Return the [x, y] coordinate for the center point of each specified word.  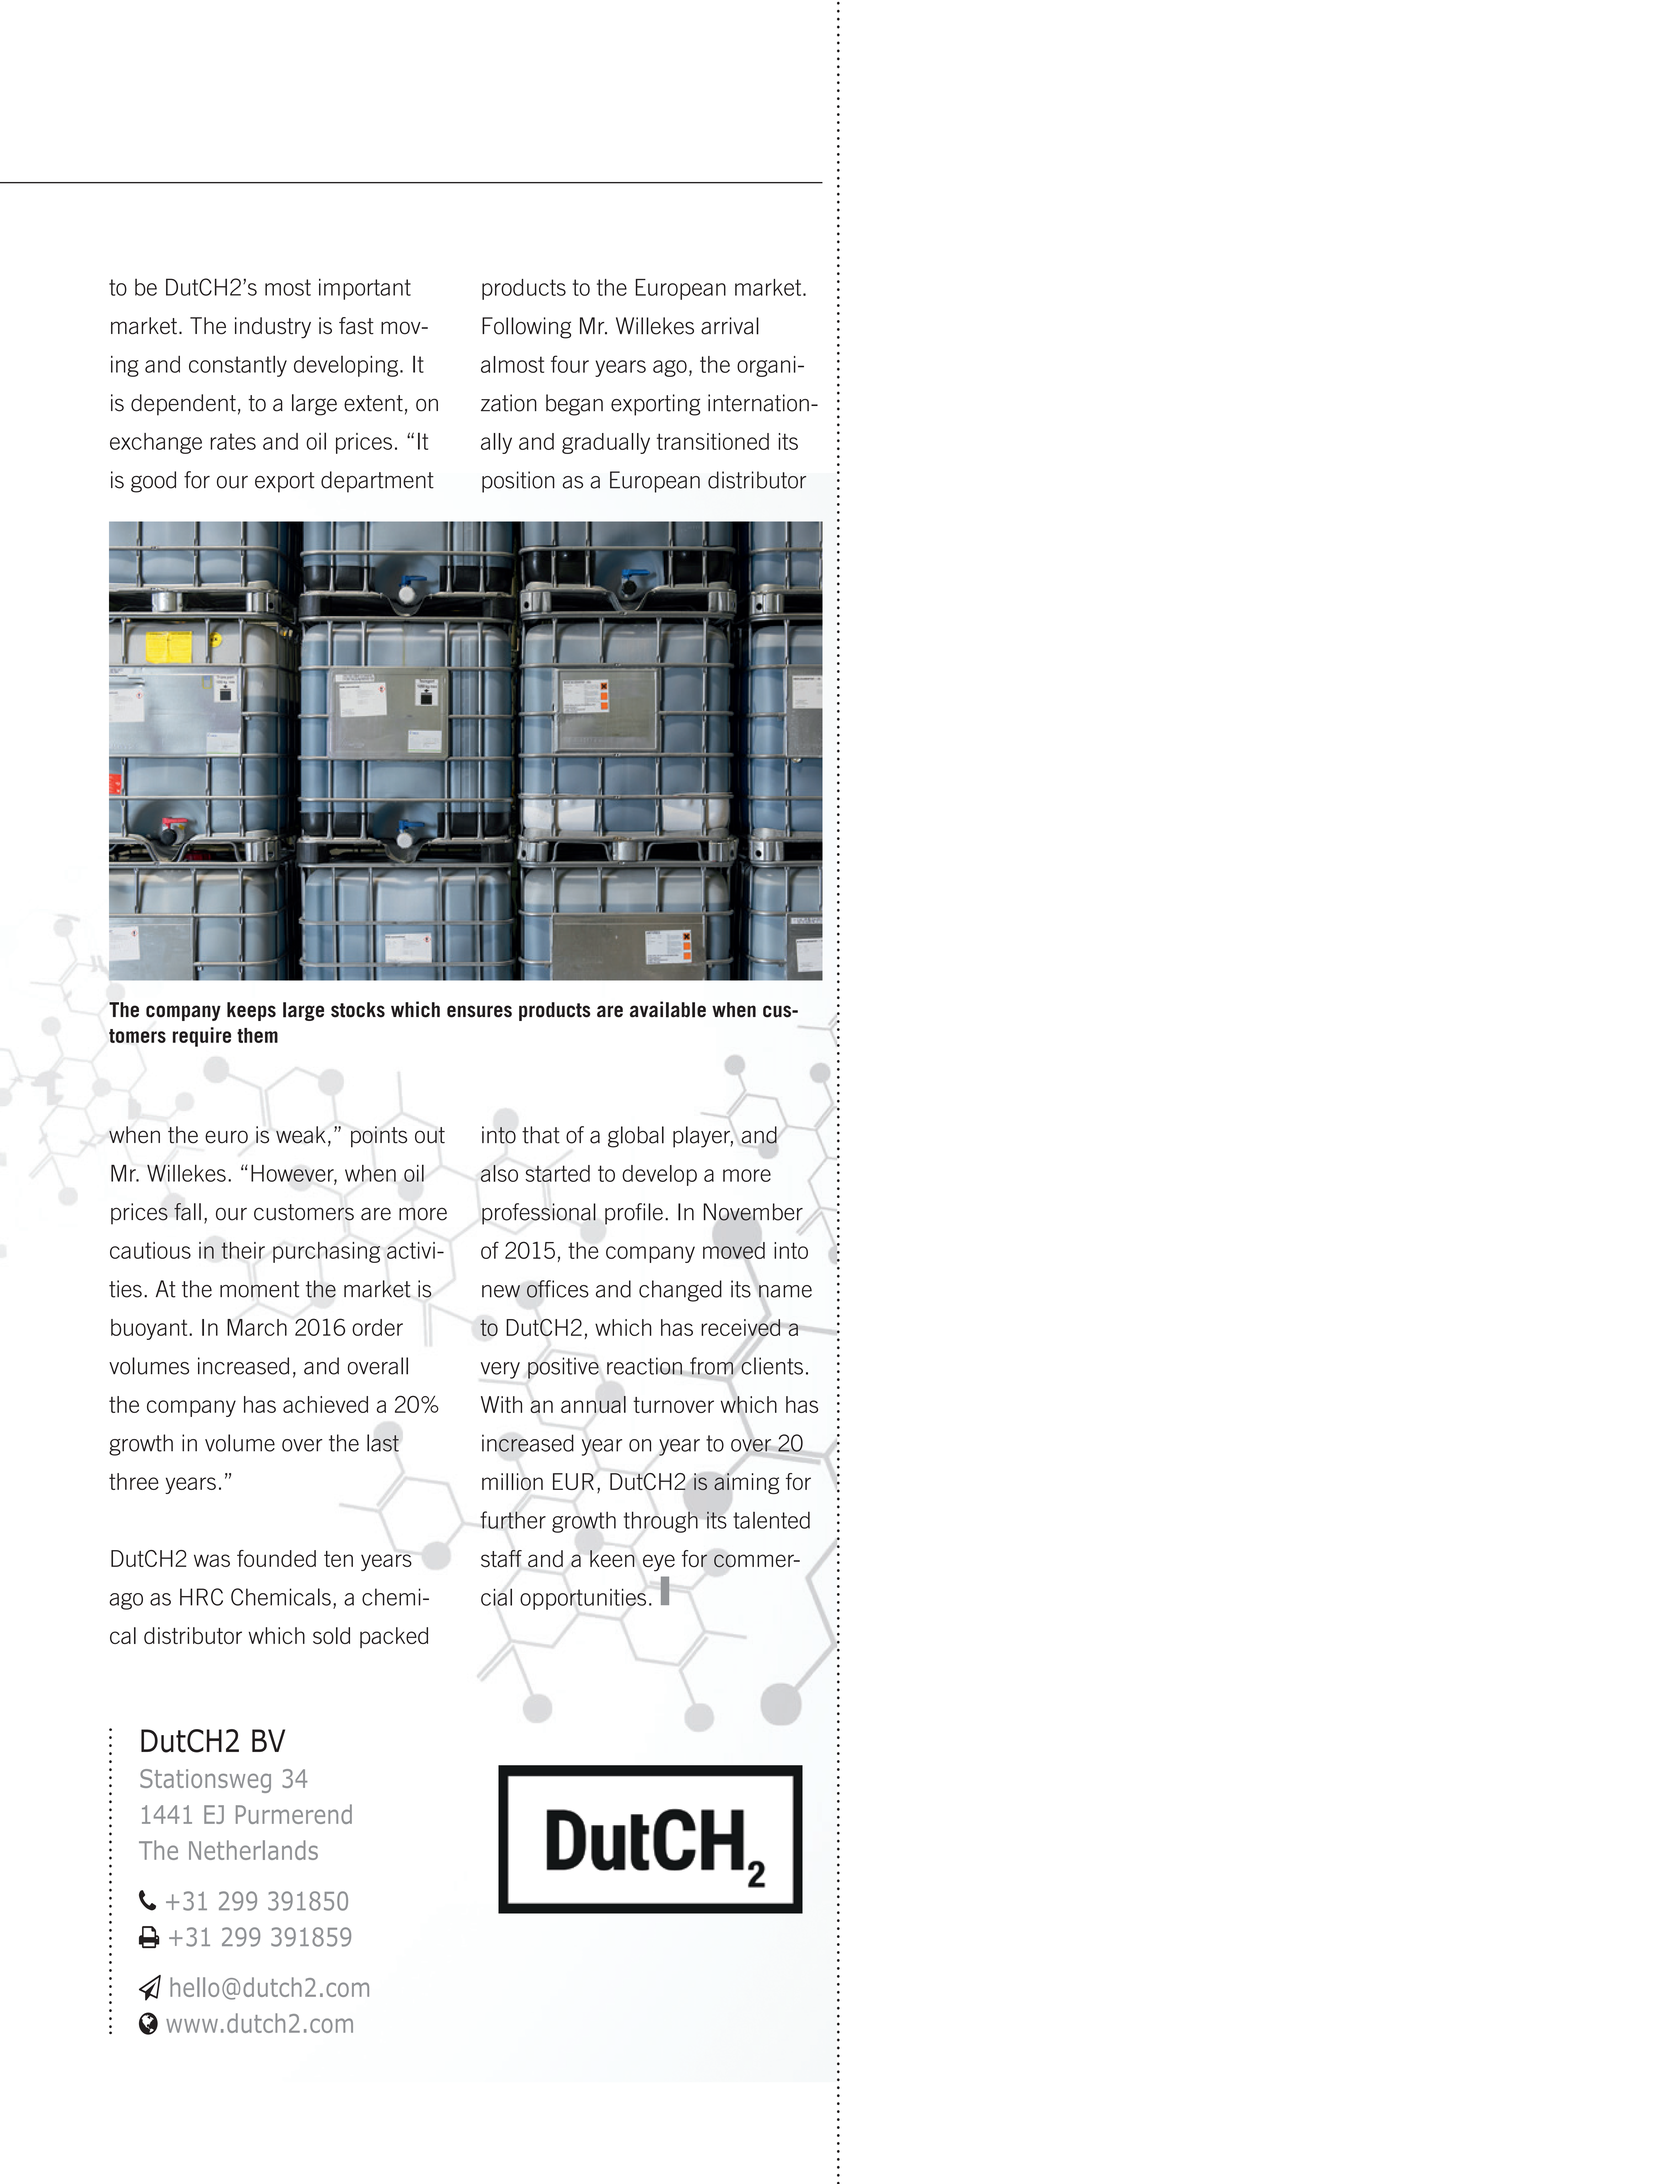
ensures [479, 1011]
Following [526, 328]
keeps [251, 1011]
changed [680, 1291]
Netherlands [253, 1850]
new [501, 1291]
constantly [238, 366]
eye [659, 1563]
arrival [730, 326]
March [257, 1327]
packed [394, 1637]
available [668, 1009]
